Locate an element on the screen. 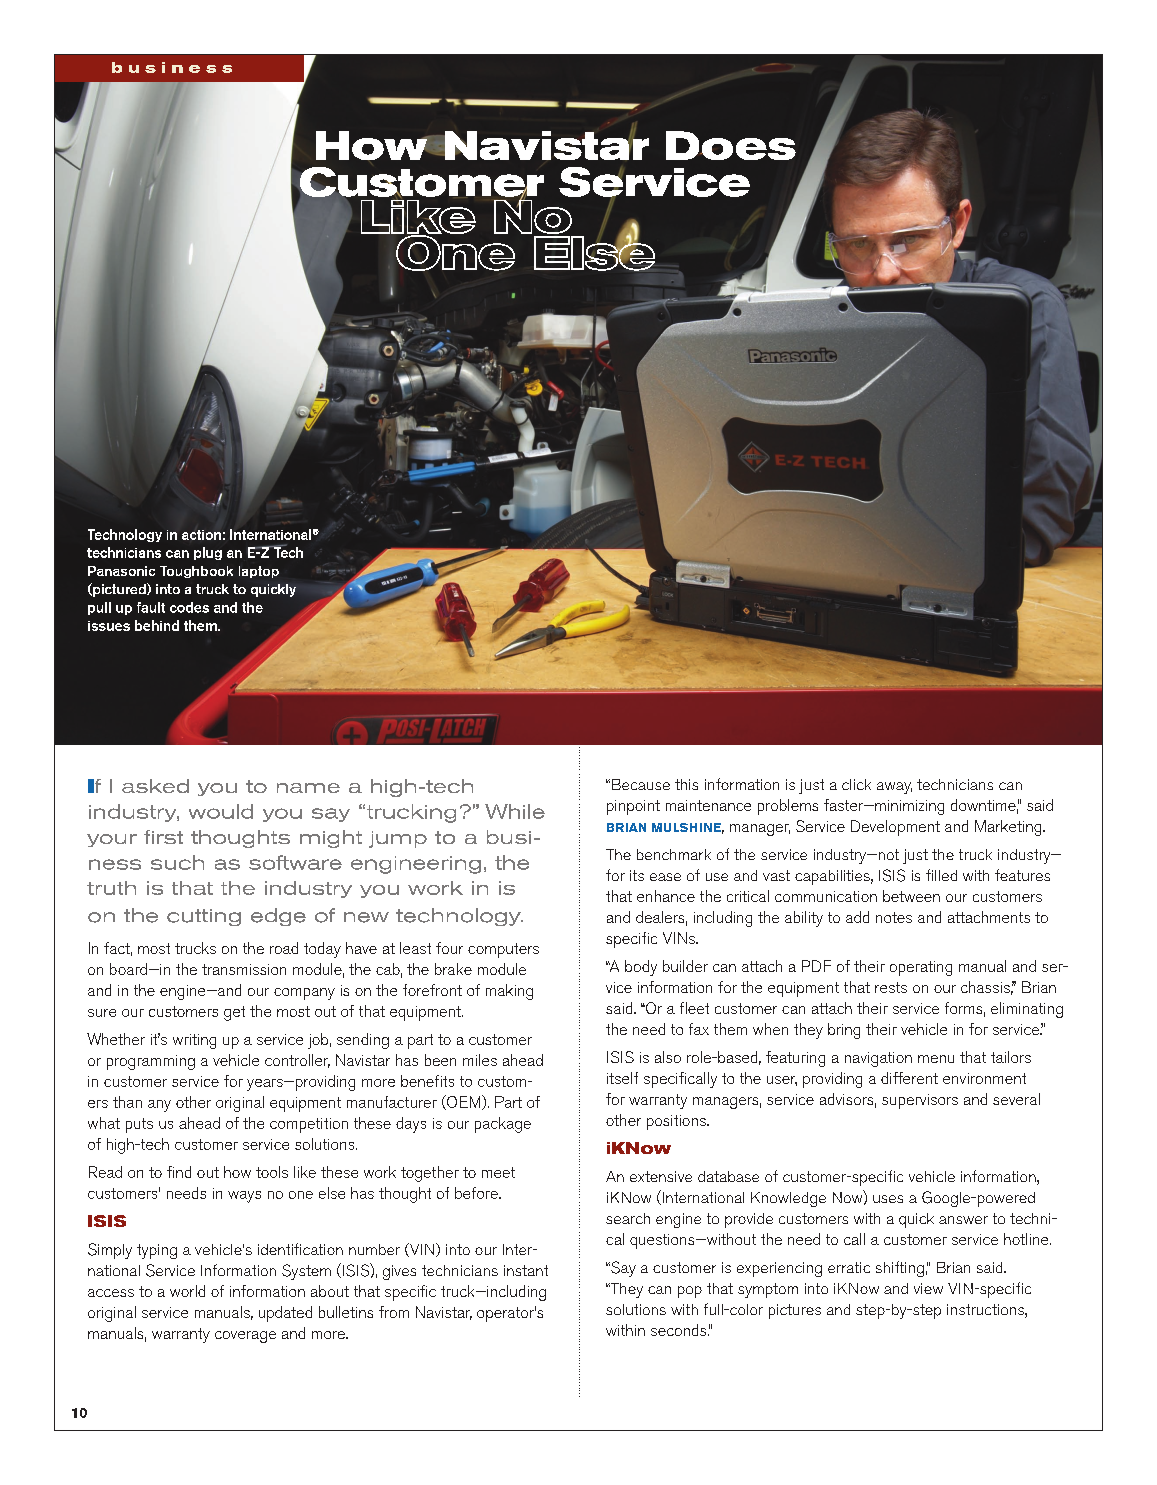 The image size is (1157, 1485). world is located at coordinates (187, 1291).
